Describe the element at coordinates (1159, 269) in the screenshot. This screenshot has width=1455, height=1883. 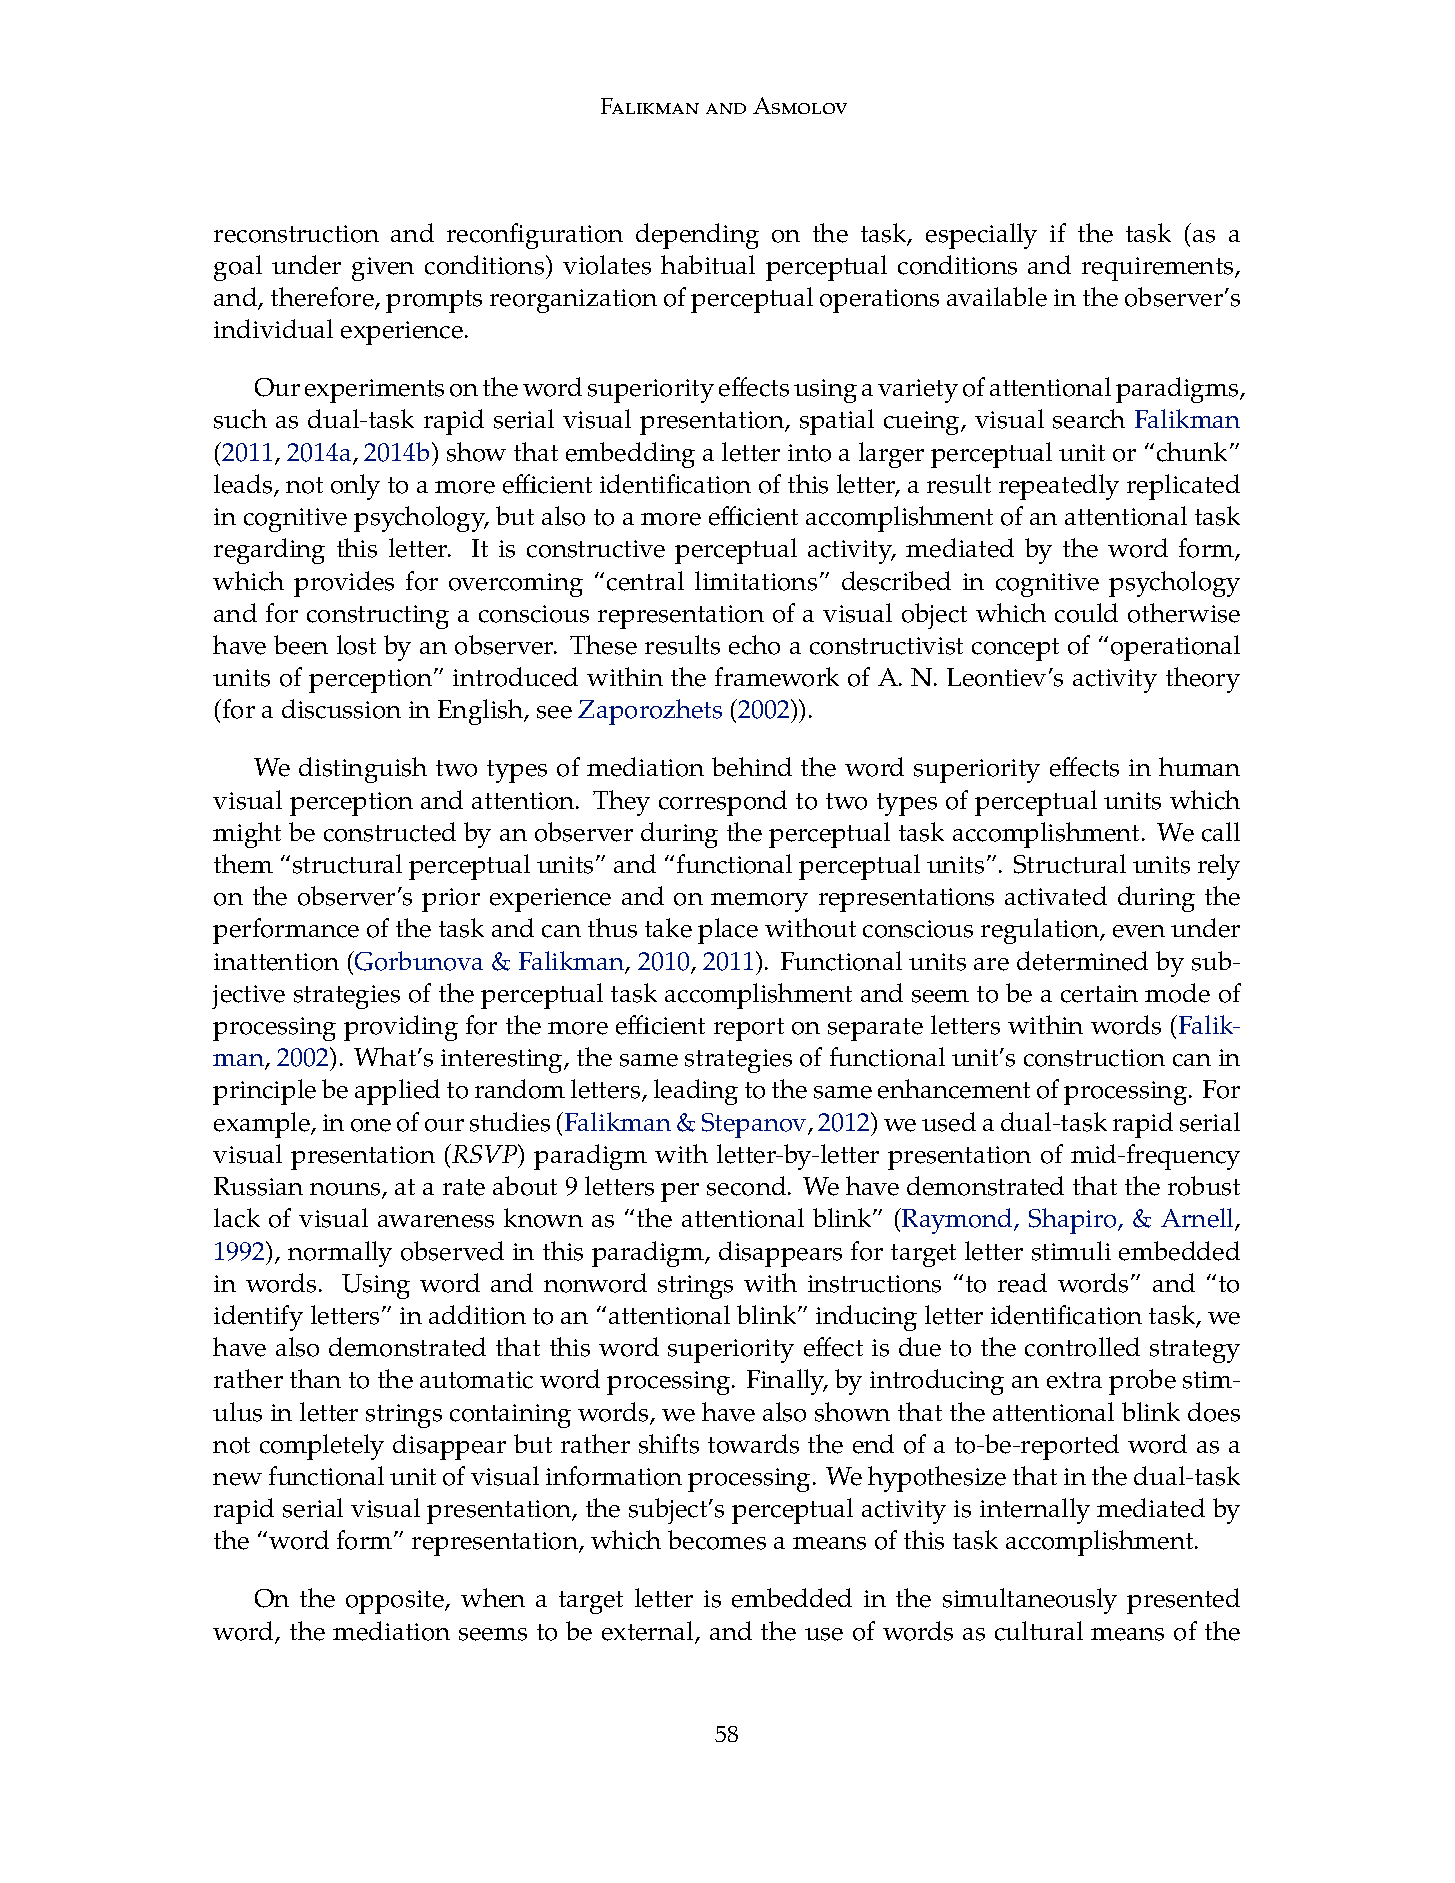
I see `requirements` at that location.
